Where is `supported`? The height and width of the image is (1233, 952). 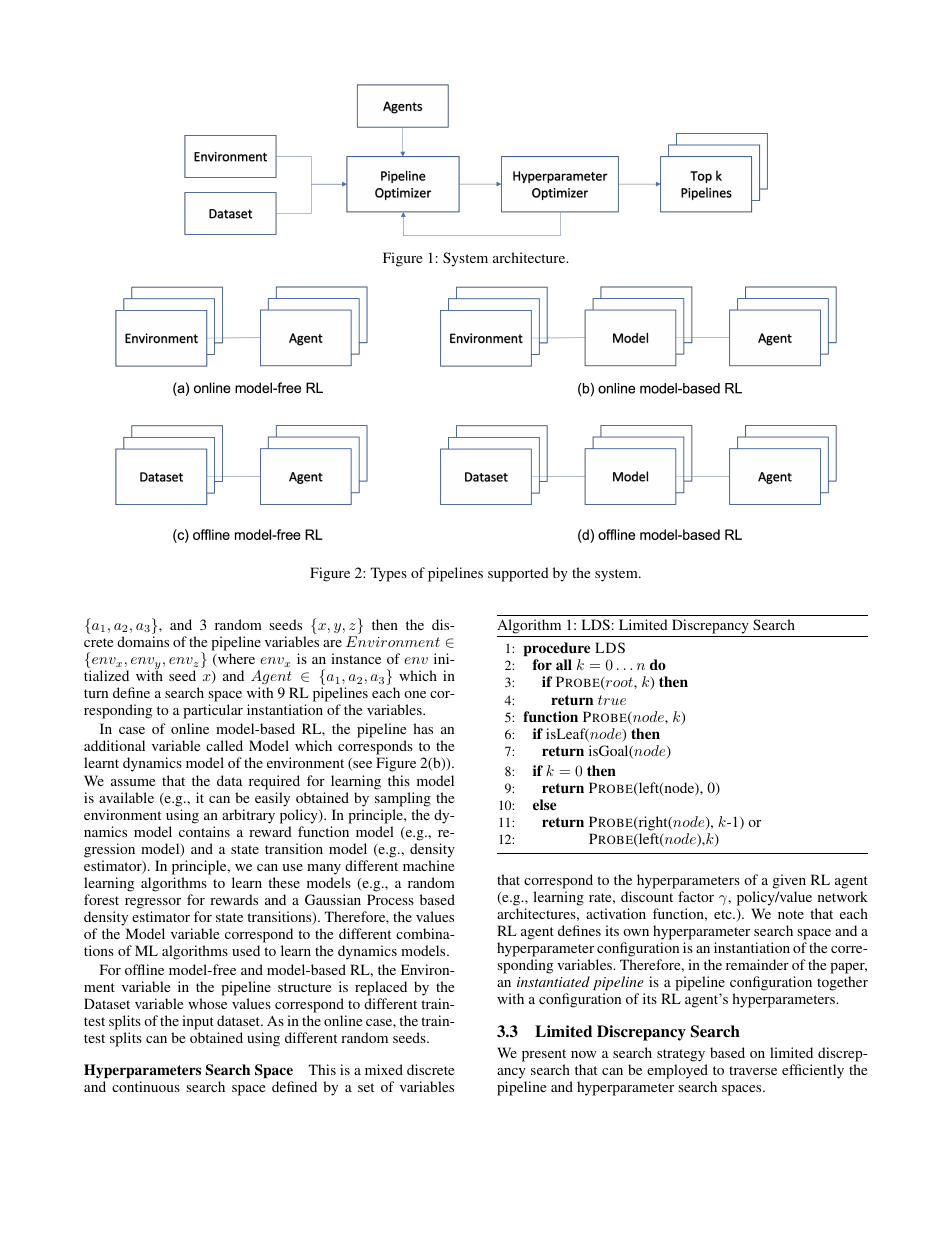 supported is located at coordinates (518, 574).
